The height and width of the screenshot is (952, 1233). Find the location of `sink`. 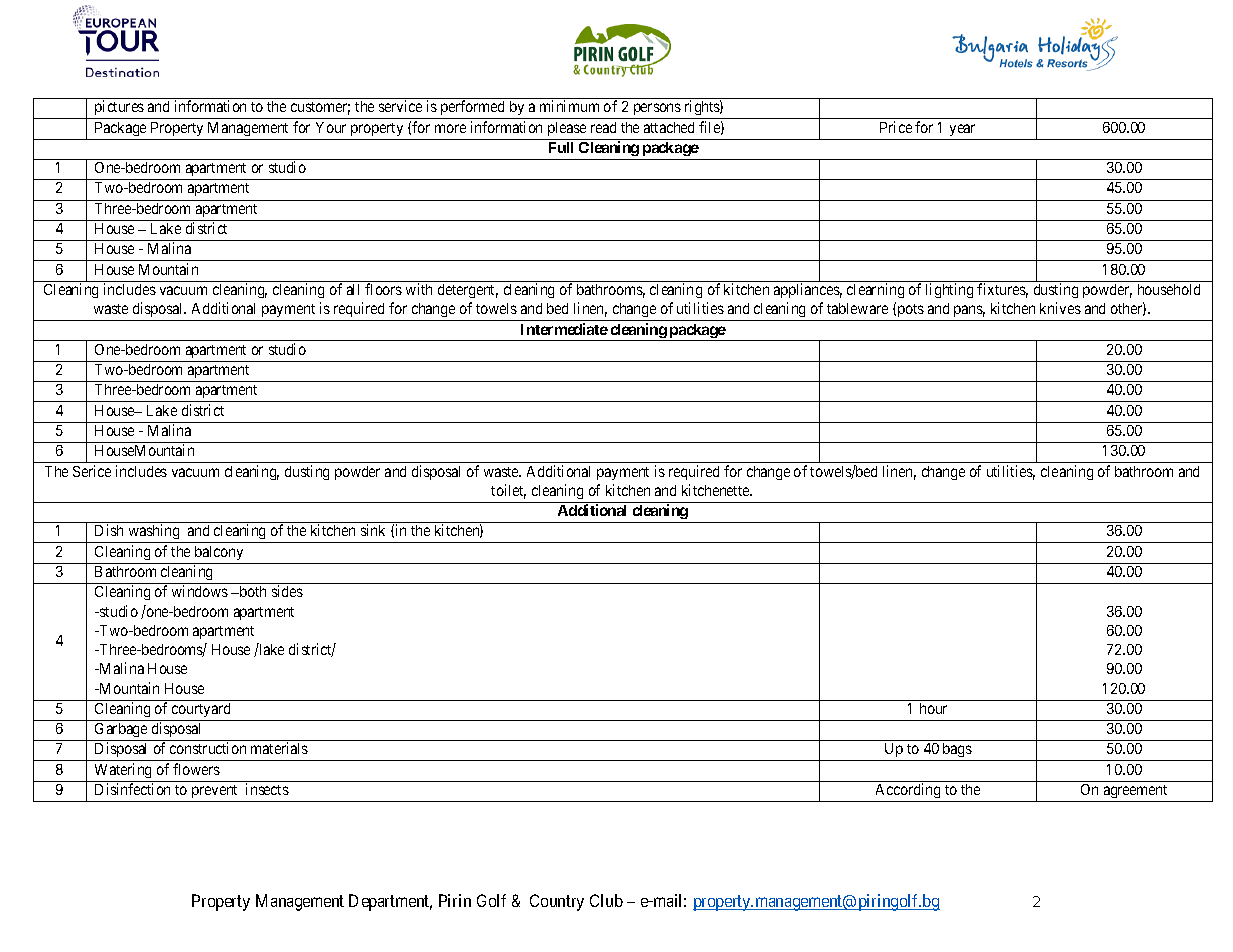

sink is located at coordinates (373, 530).
